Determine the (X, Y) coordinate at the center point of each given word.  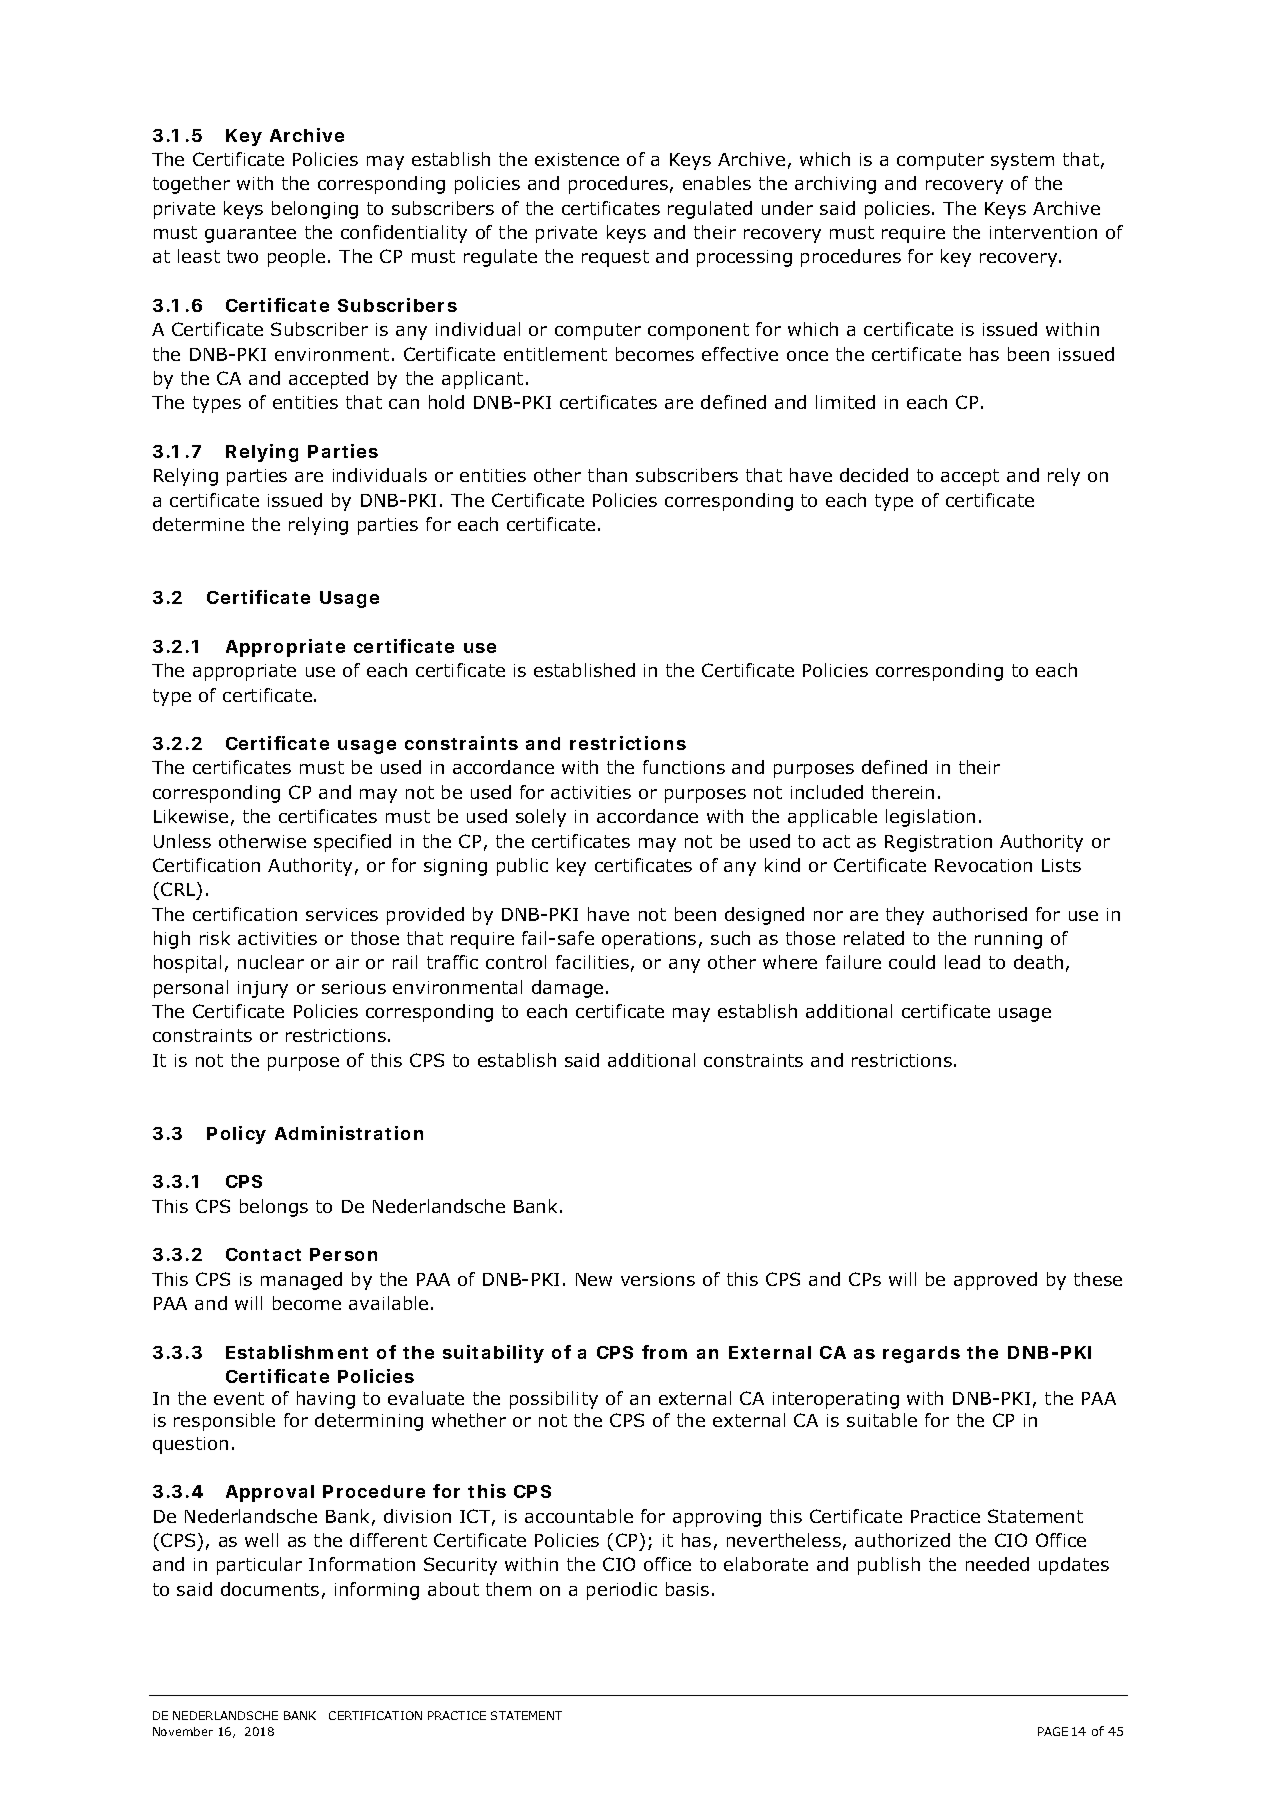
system (1022, 161)
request (615, 258)
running (1008, 940)
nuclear (271, 962)
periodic (622, 1591)
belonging (315, 210)
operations (649, 940)
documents (270, 1589)
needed (997, 1564)
